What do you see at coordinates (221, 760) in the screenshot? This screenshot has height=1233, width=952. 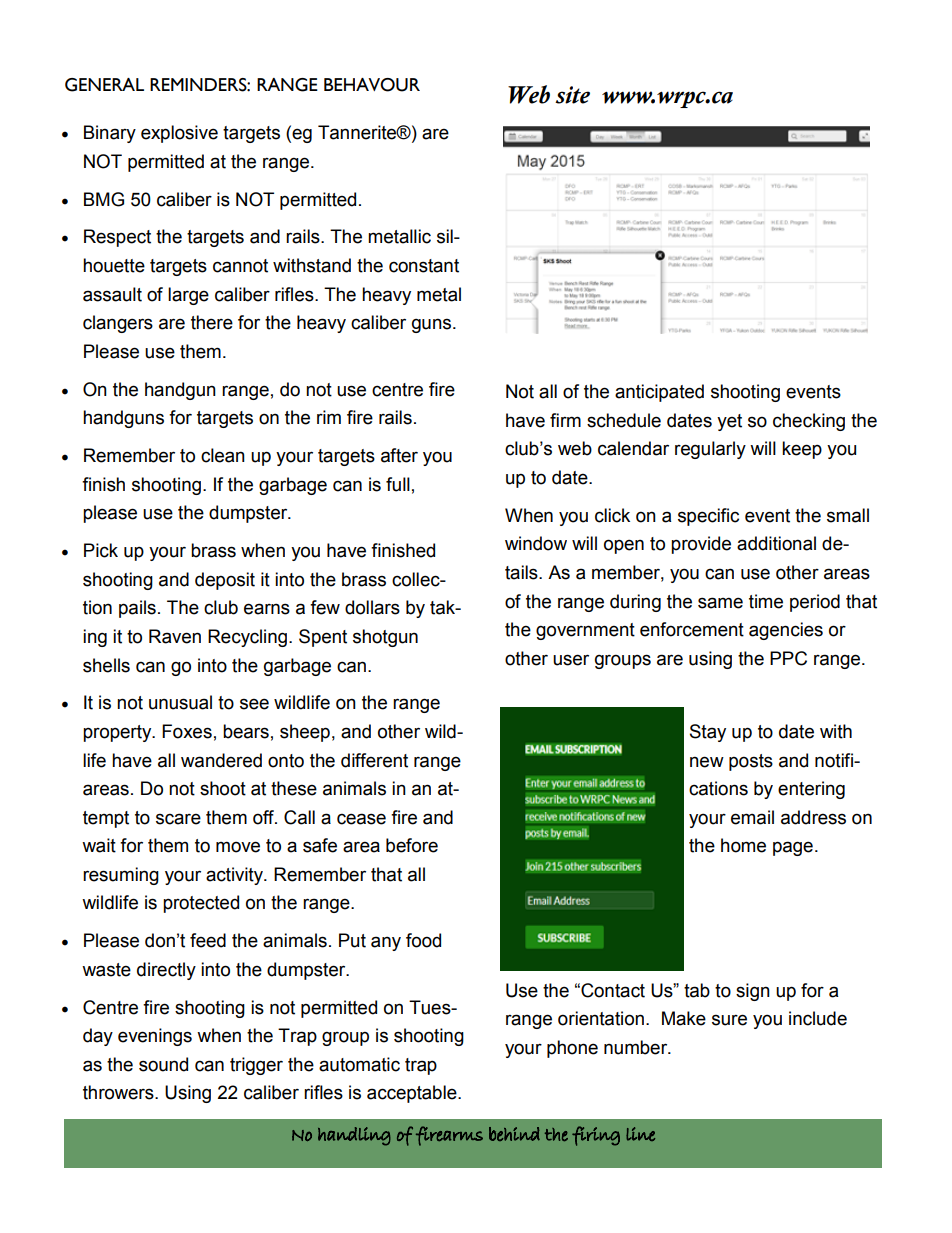 I see `wandered` at bounding box center [221, 760].
